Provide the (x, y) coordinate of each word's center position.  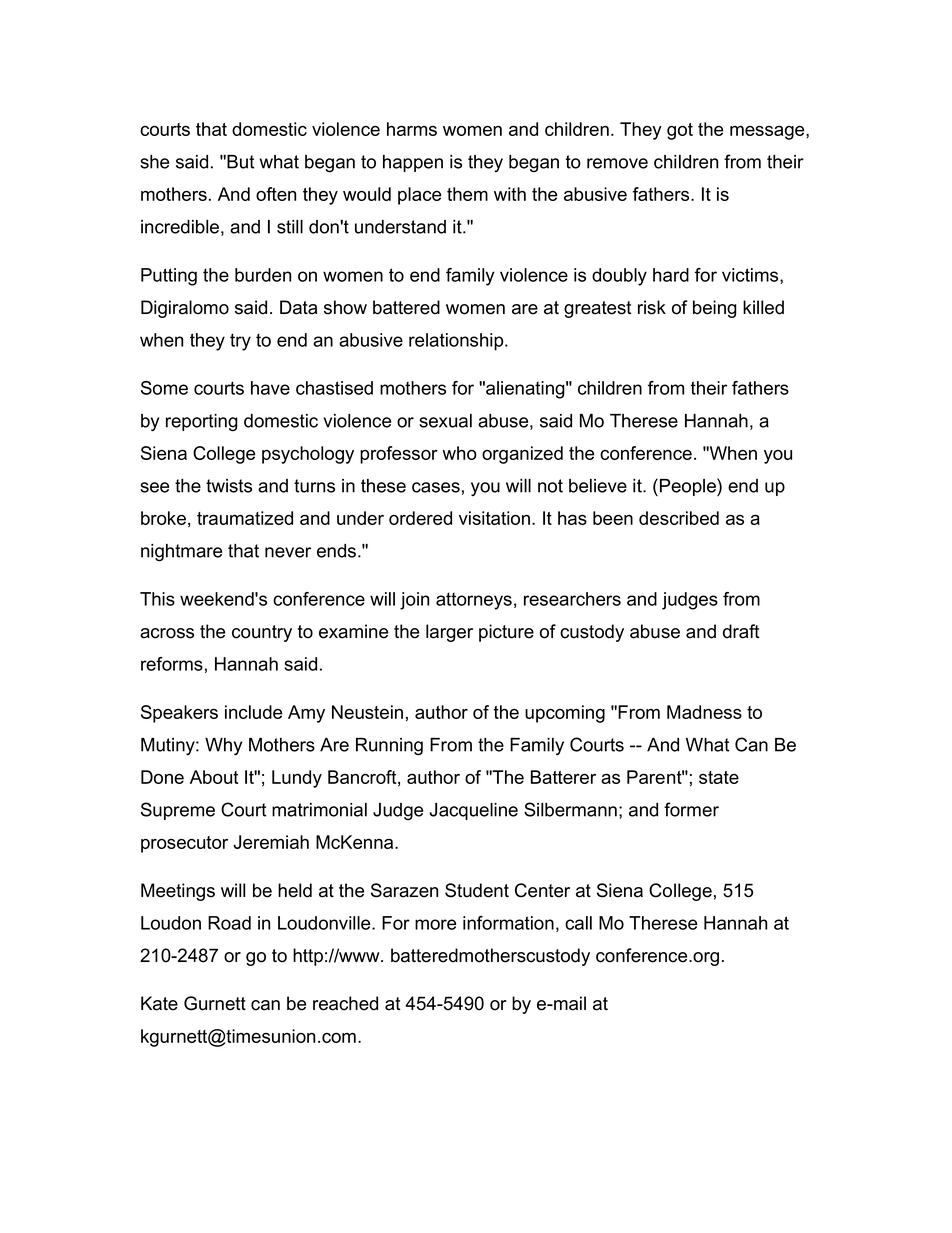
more (435, 924)
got (680, 131)
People (689, 487)
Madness (704, 712)
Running (389, 746)
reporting (202, 422)
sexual (445, 421)
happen (413, 163)
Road (229, 923)
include (253, 712)
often (276, 194)
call (578, 923)
